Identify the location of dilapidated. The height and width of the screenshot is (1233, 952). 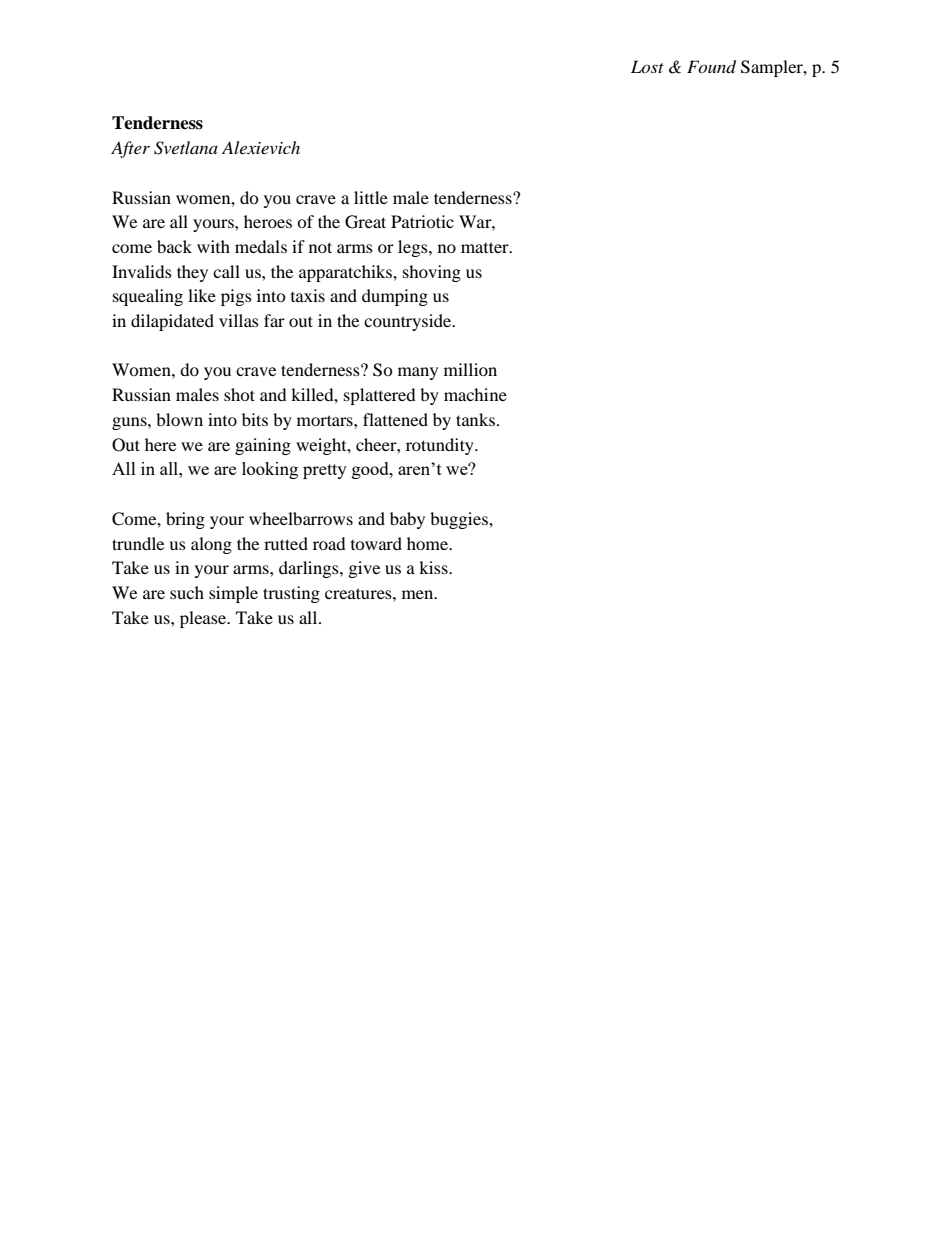
(172, 322).
